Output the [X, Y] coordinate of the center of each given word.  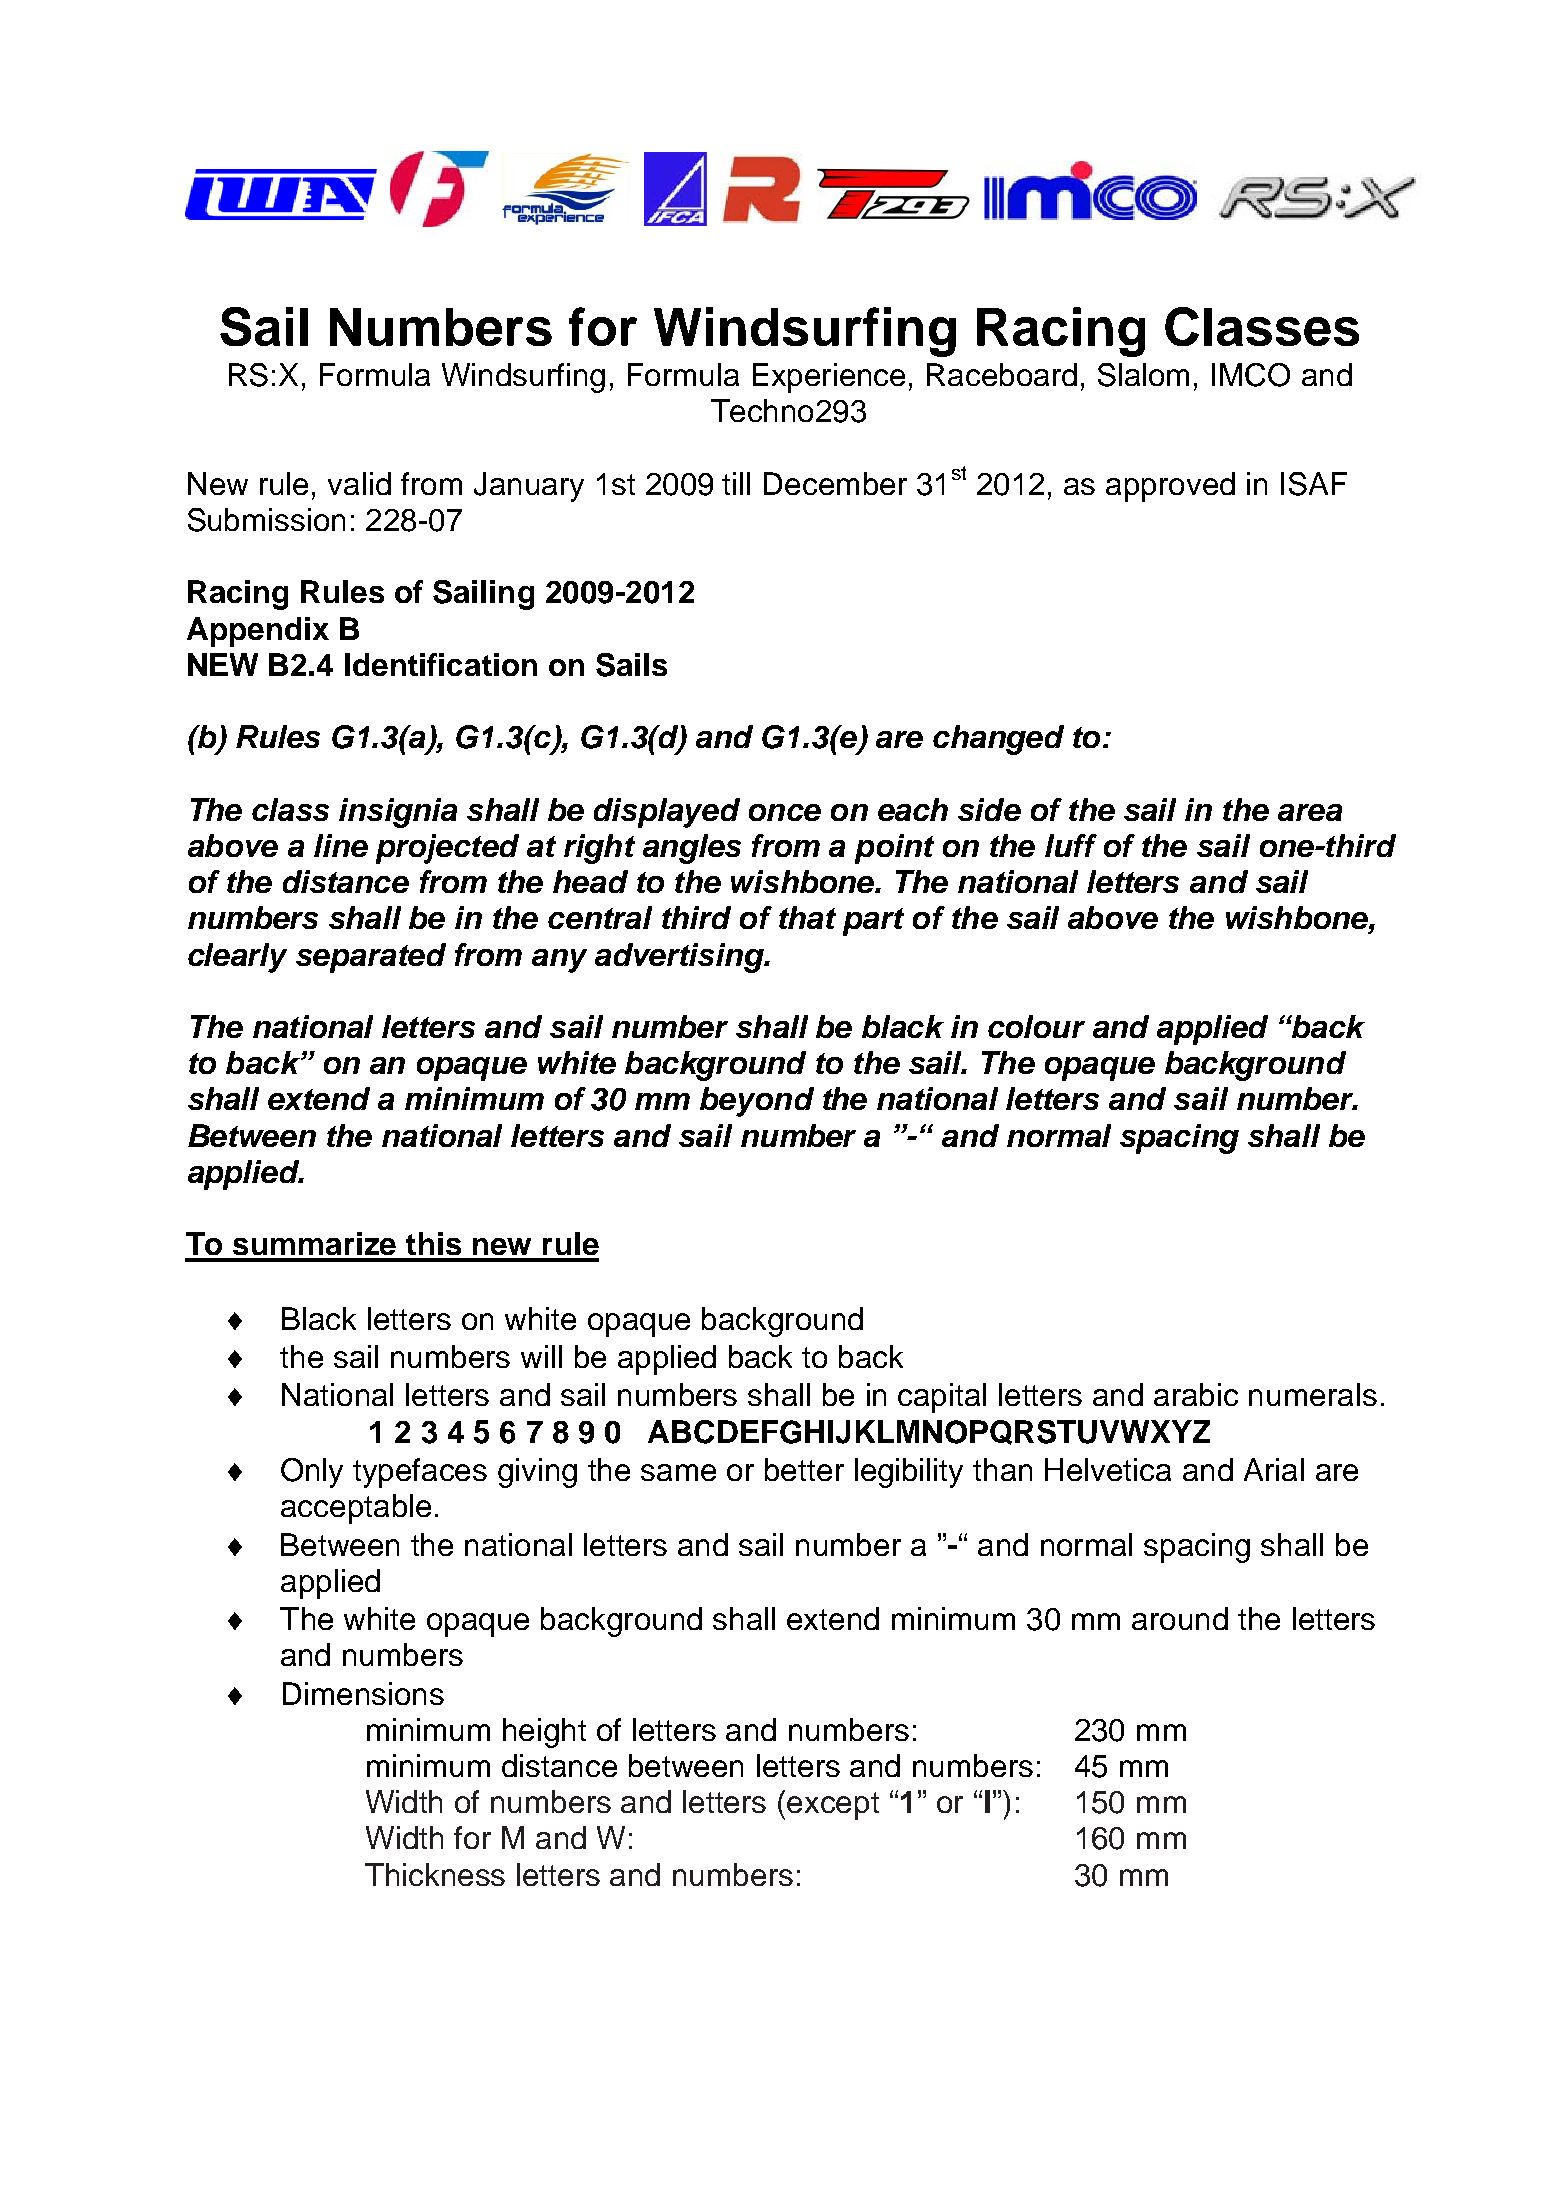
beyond [757, 1102]
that [807, 917]
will [541, 1356]
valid [359, 483]
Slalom [1143, 375]
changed [998, 740]
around [1180, 1618]
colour [1036, 1026]
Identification [441, 664]
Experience [829, 378]
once [785, 812]
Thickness [435, 1874]
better [804, 1469]
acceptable [356, 1509]
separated [371, 958]
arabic [1196, 1394]
